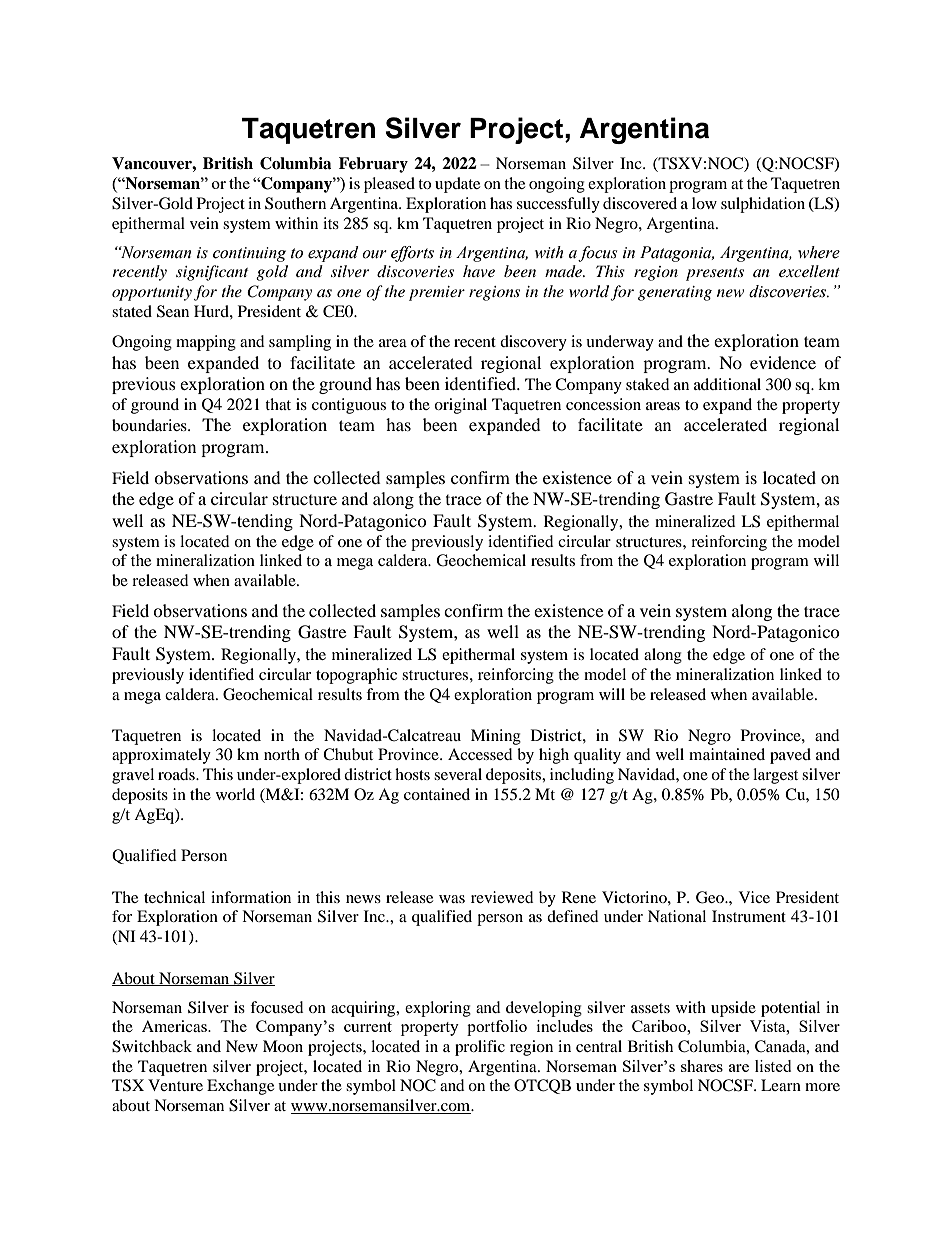 This page has height=1233, width=952. What do you see at coordinates (295, 203) in the page?
I see `Southern` at bounding box center [295, 203].
